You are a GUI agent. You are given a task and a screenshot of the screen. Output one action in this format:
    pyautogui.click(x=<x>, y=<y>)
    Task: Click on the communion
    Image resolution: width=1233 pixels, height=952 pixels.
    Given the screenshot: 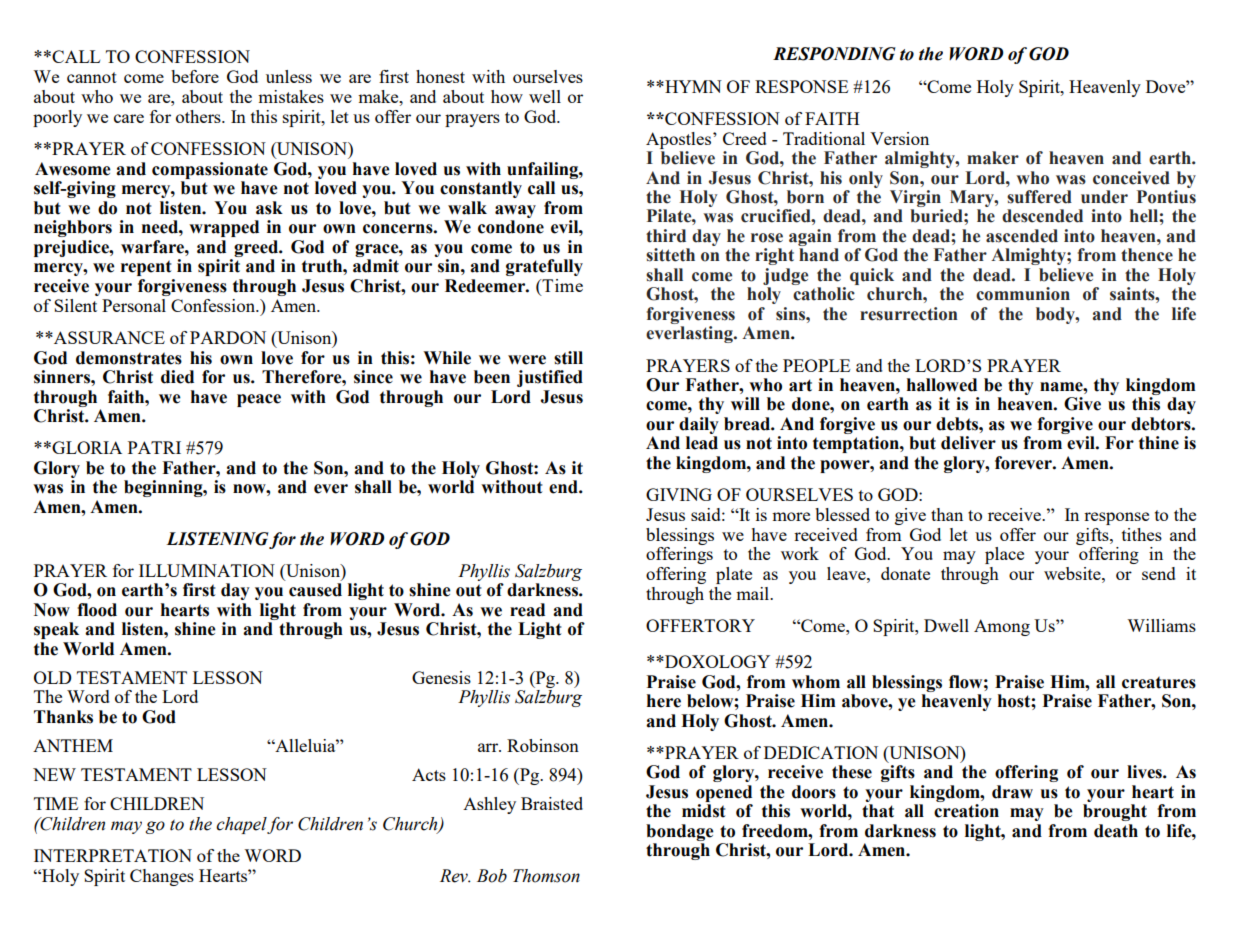 What is the action you would take?
    pyautogui.click(x=1023, y=294)
